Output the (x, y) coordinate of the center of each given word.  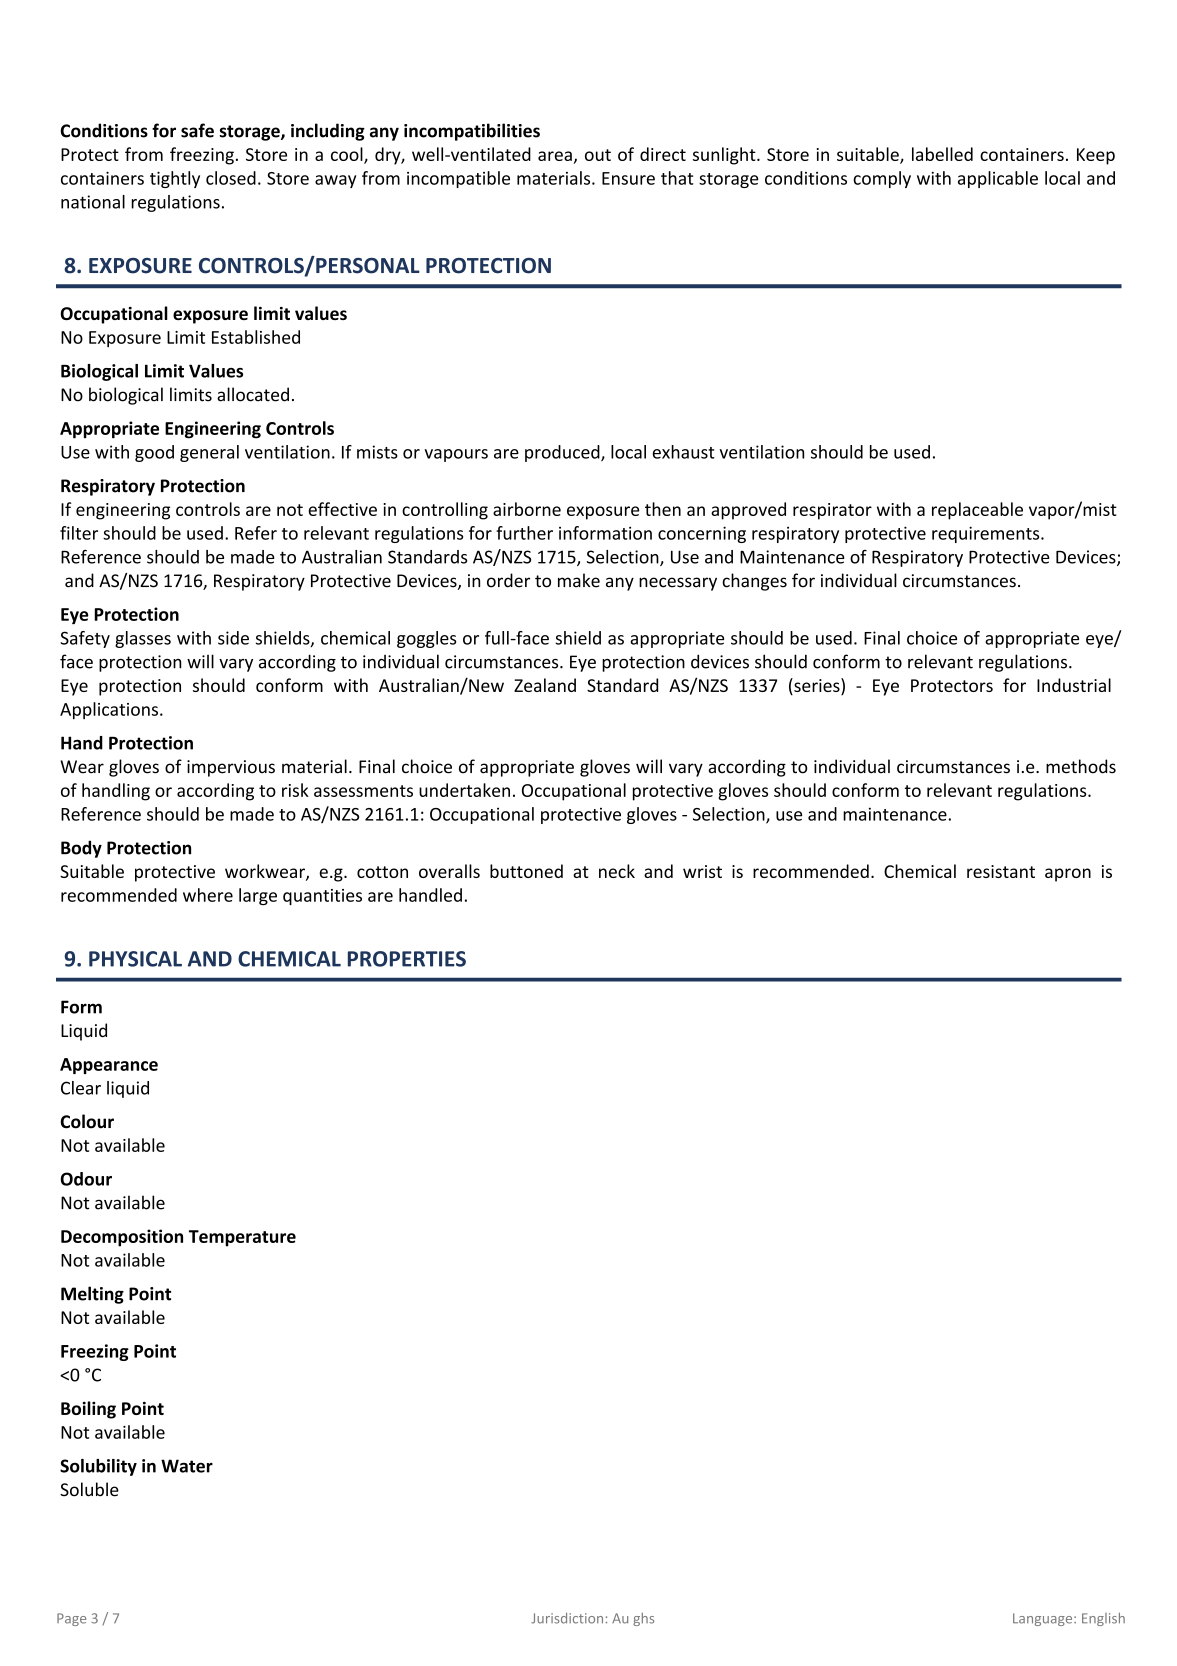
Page (71, 1619)
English (1103, 1619)
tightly (175, 179)
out (598, 155)
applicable (998, 179)
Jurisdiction (567, 1618)
